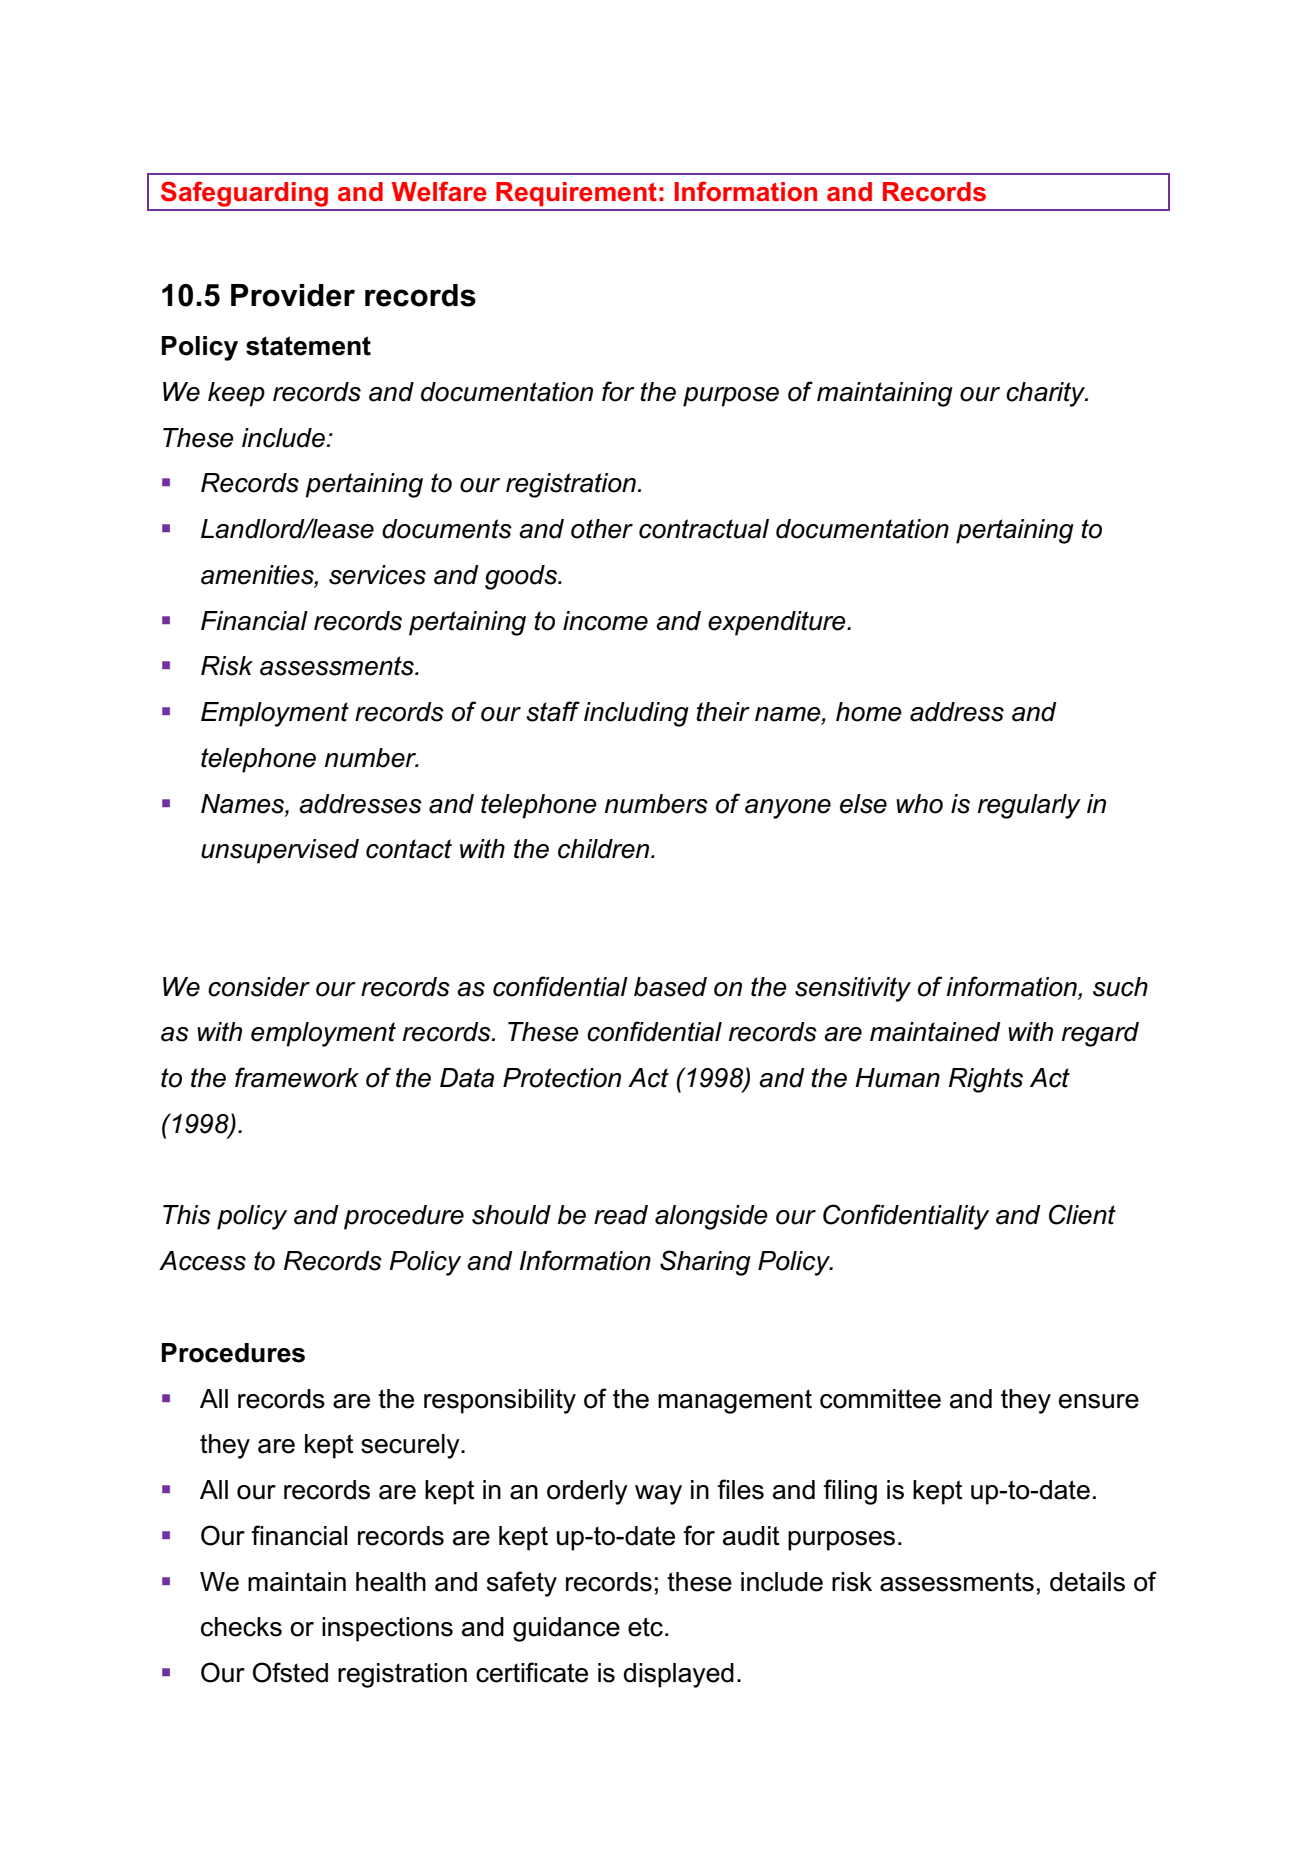 The image size is (1316, 1861). I want to click on Welfare, so click(439, 191).
